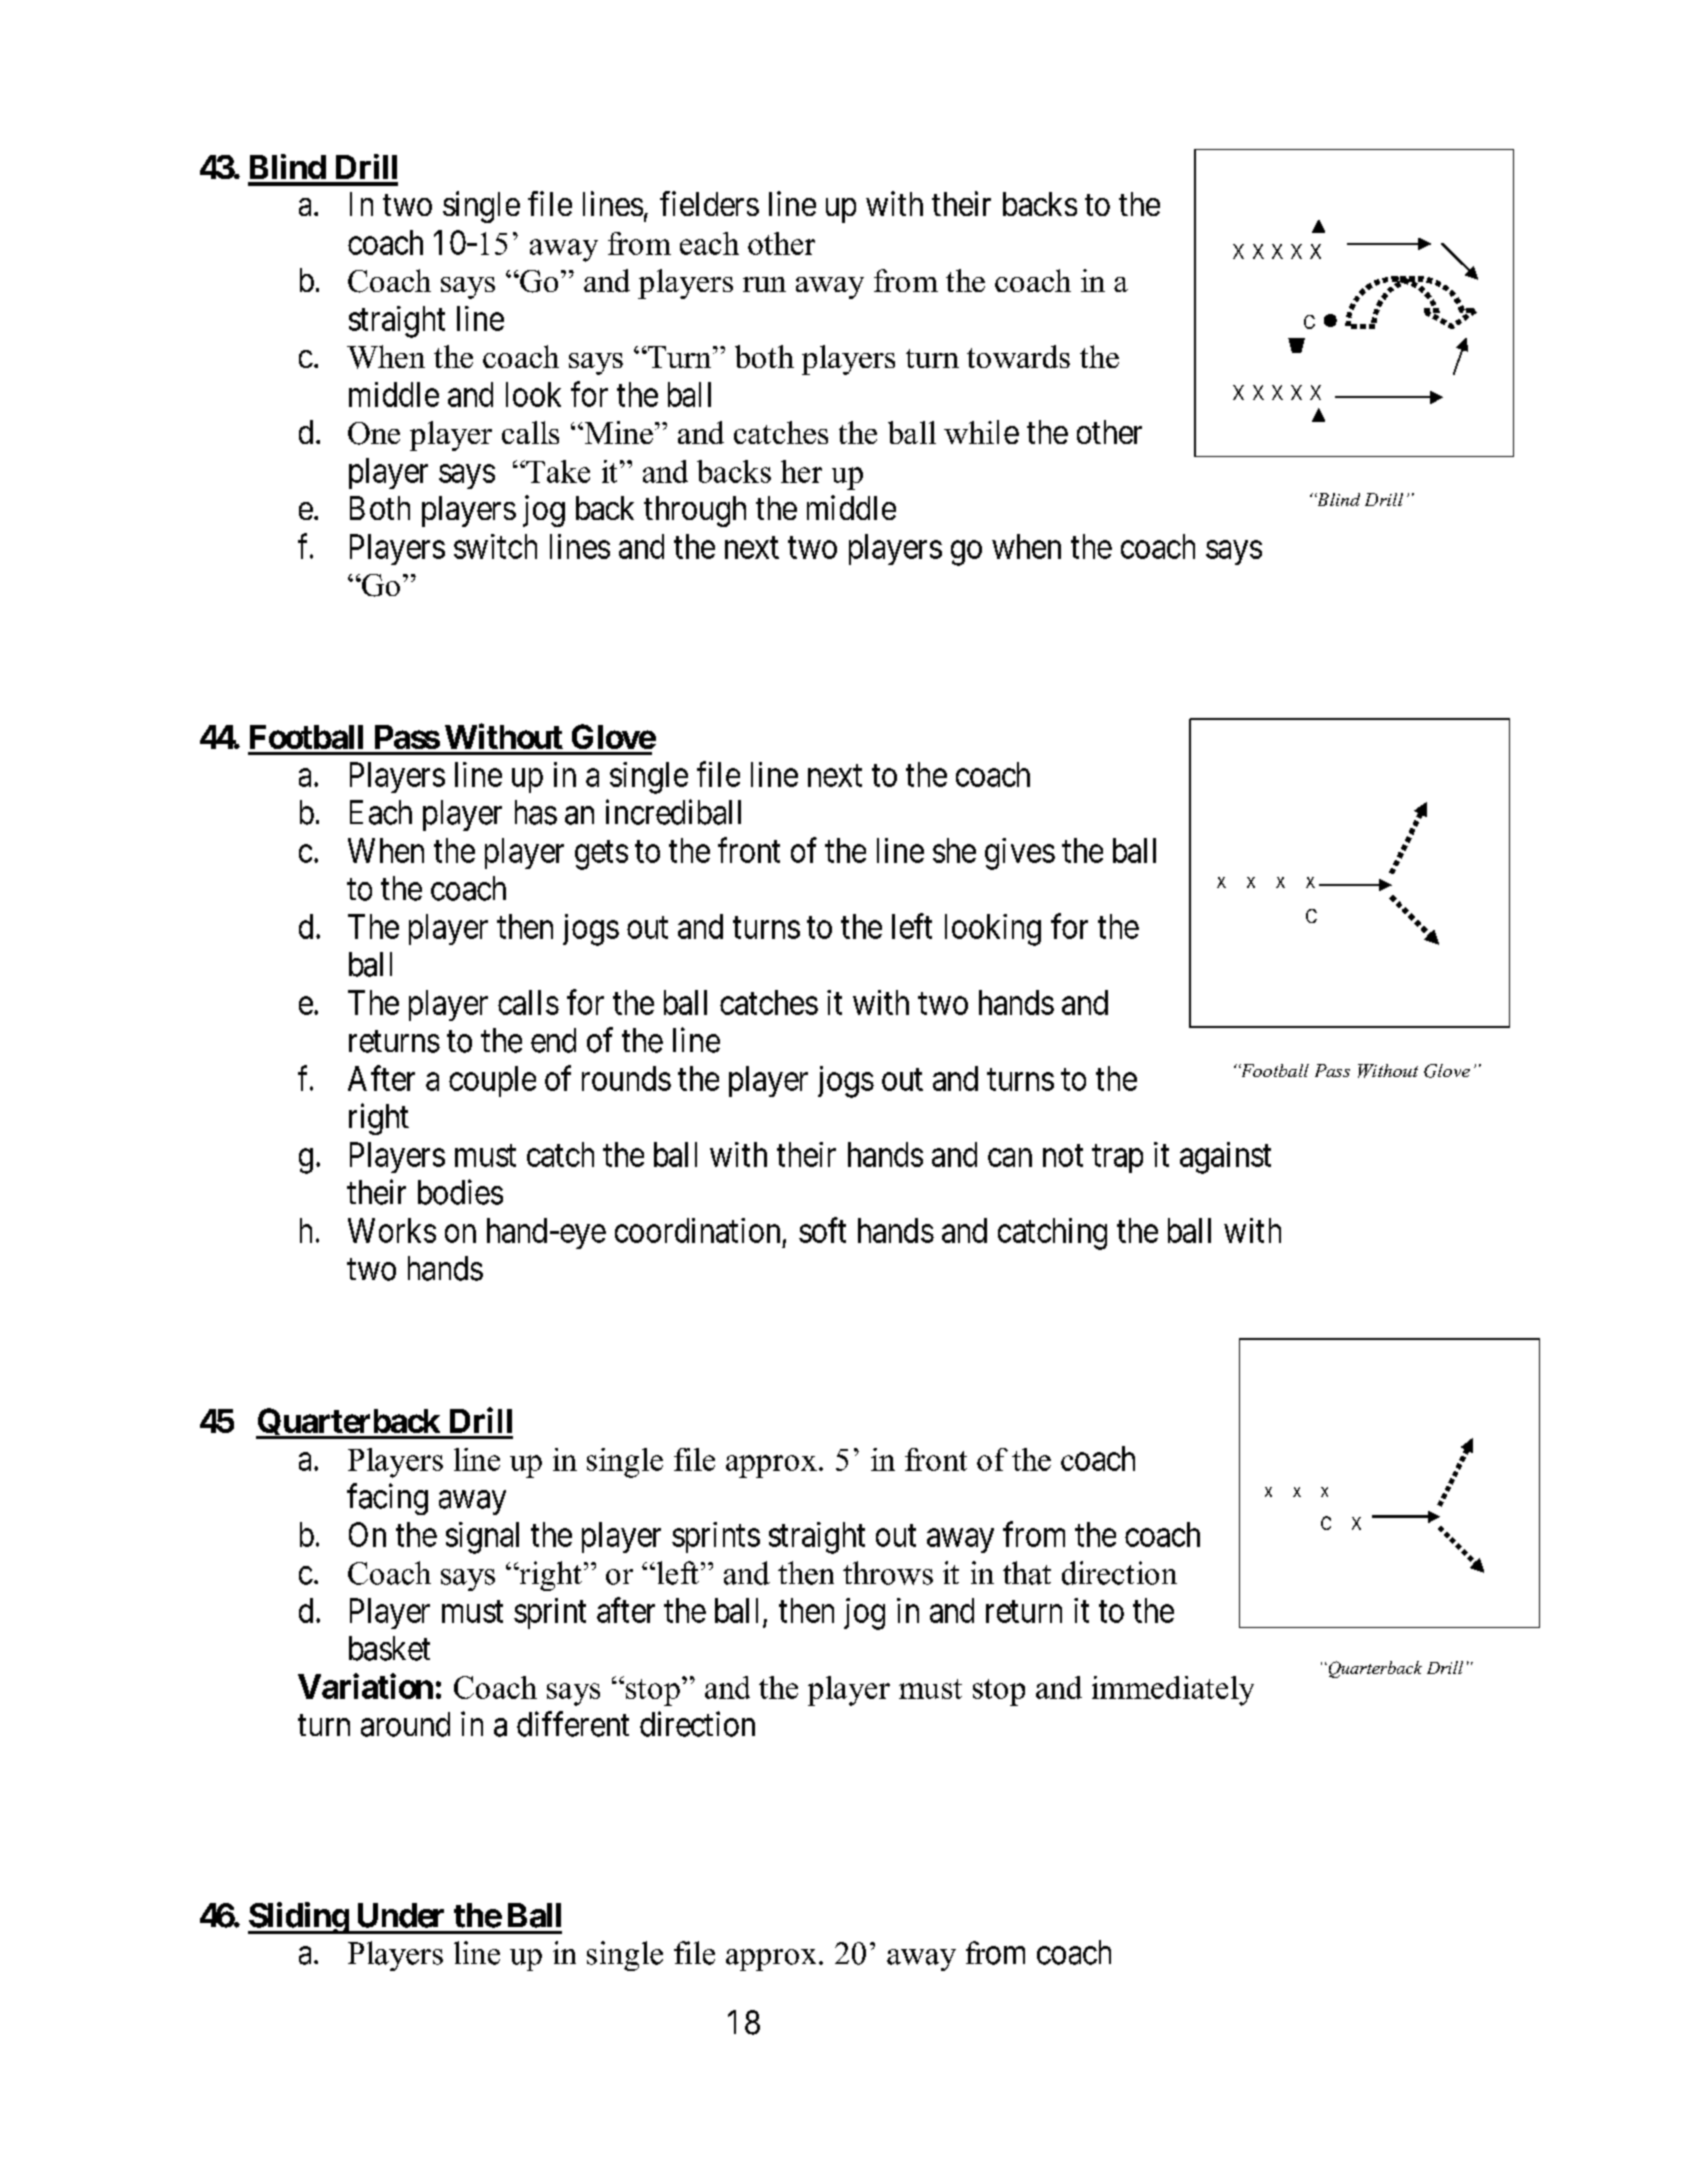  Describe the element at coordinates (495, 546) in the document. I see `switch` at that location.
